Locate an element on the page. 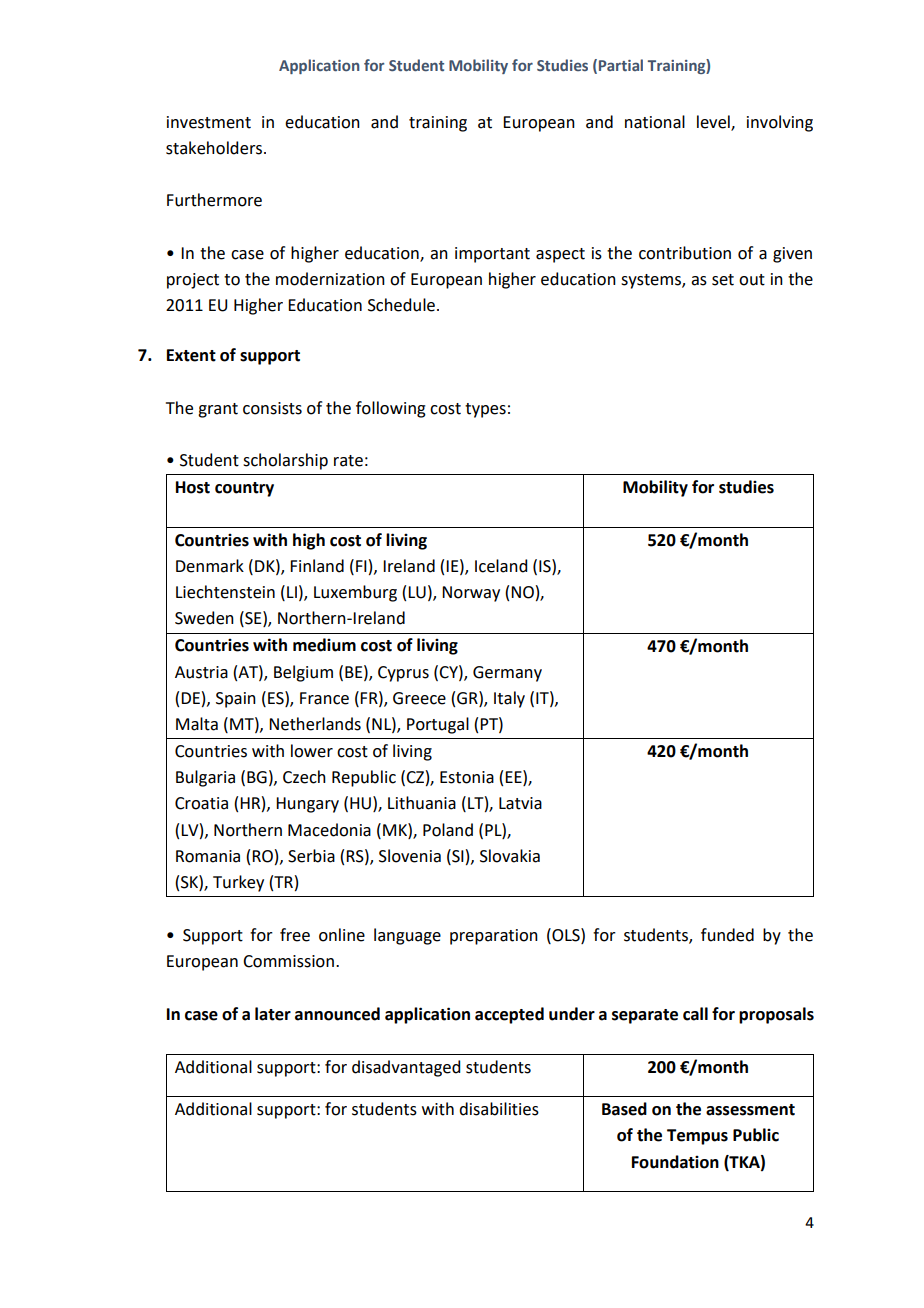 This image has width=924, height=1308. later is located at coordinates (273, 1014).
